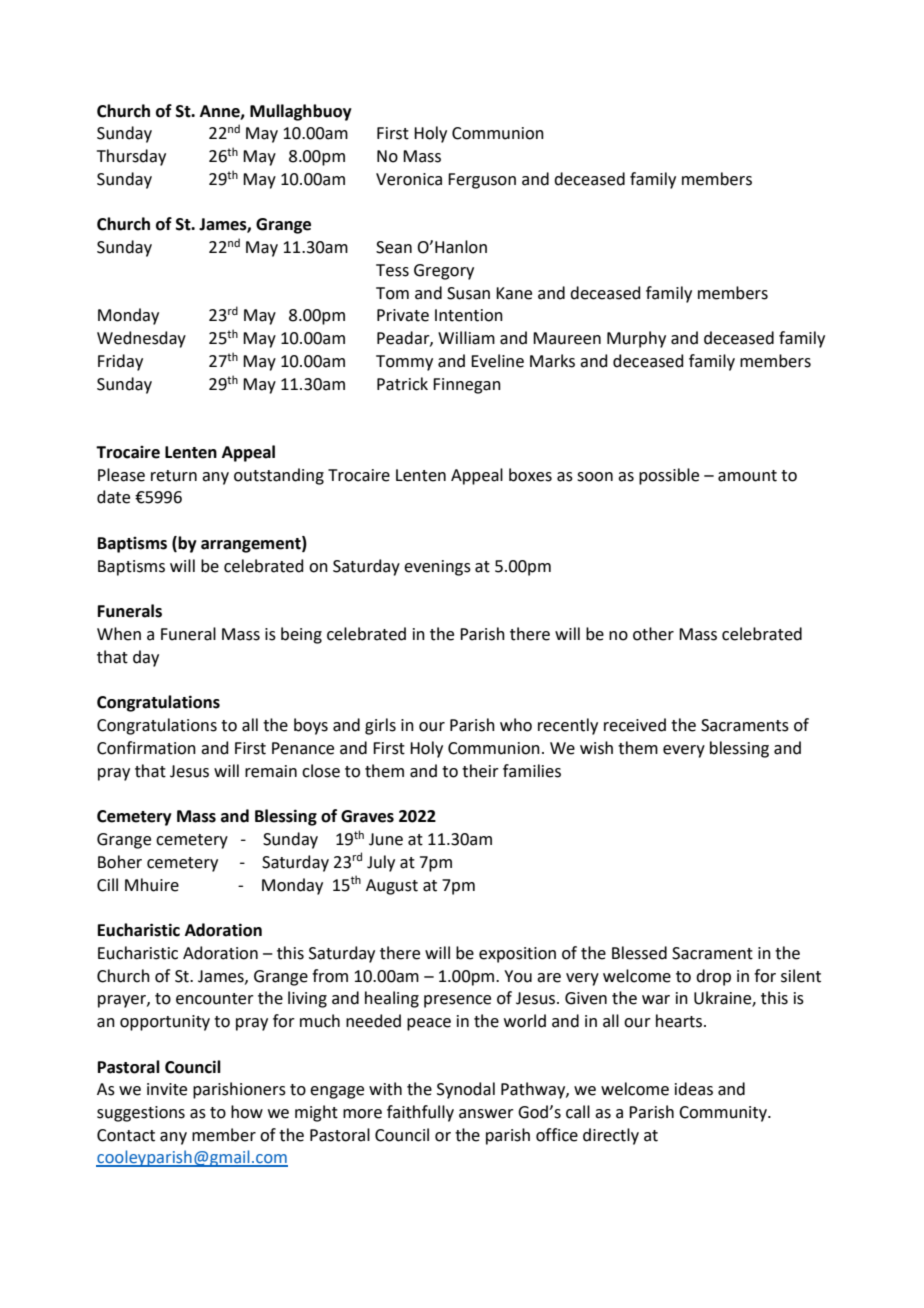  Describe the element at coordinates (530, 475) in the screenshot. I see `boxes` at that location.
